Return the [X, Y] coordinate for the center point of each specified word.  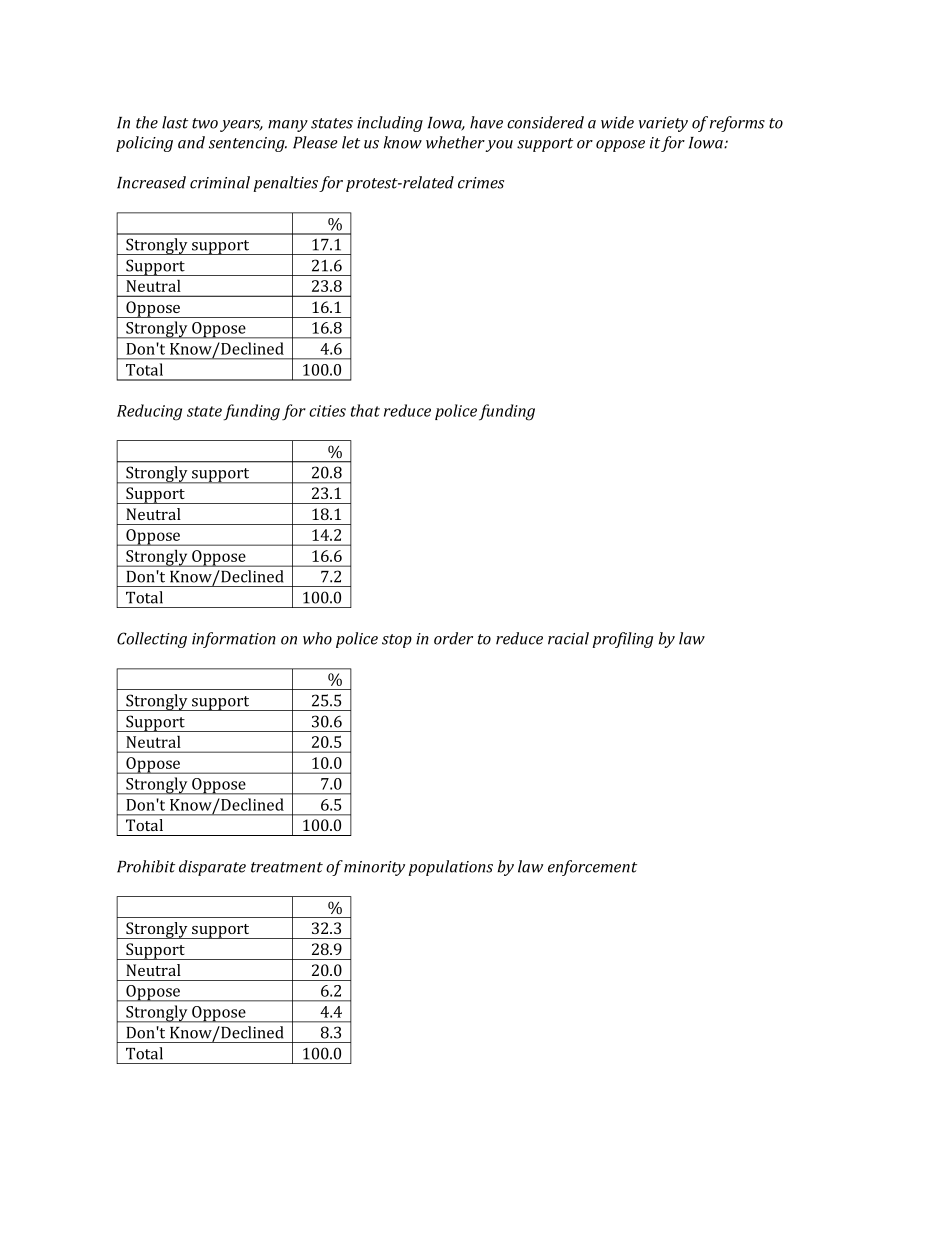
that [365, 410]
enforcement [592, 868]
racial [568, 638]
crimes [481, 183]
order [453, 638]
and [191, 142]
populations [451, 868]
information [234, 640]
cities [327, 411]
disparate [212, 868]
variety [663, 124]
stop [397, 641]
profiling [623, 640]
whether [455, 142]
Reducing [149, 412]
